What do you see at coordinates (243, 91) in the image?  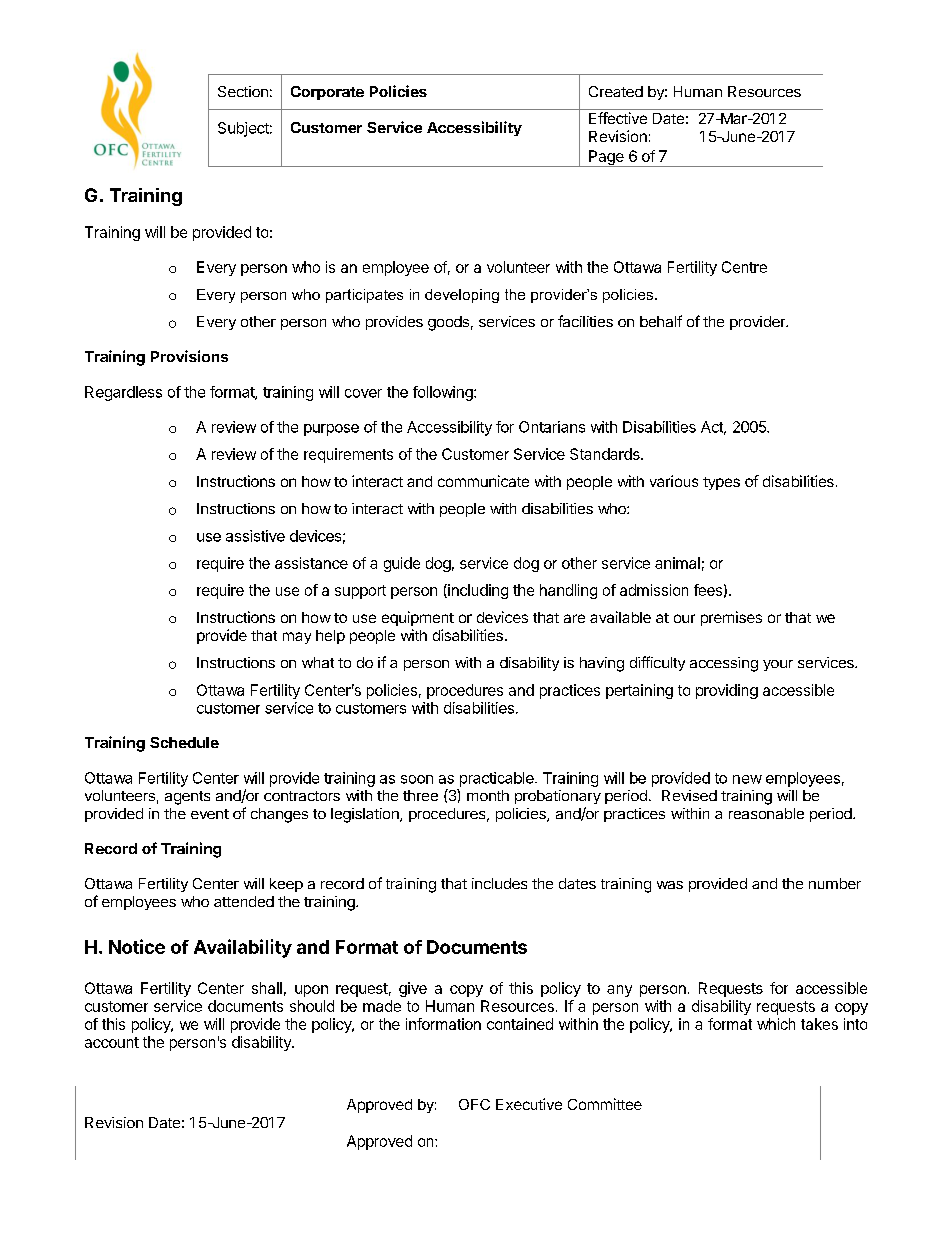 I see `Section` at bounding box center [243, 91].
